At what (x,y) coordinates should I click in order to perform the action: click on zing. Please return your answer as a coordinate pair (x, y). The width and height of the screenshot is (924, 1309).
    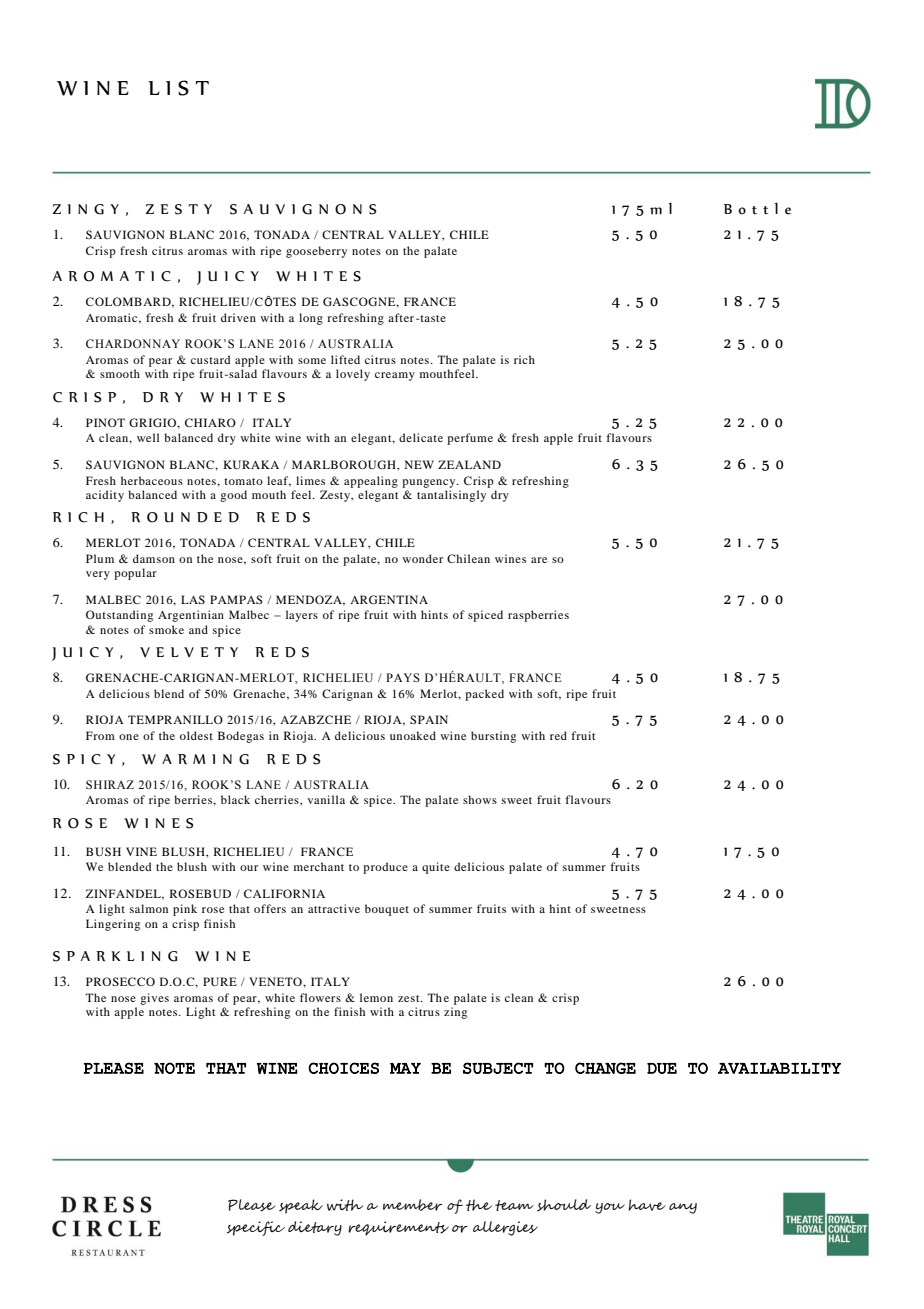
    Looking at the image, I should click on (455, 1013).
